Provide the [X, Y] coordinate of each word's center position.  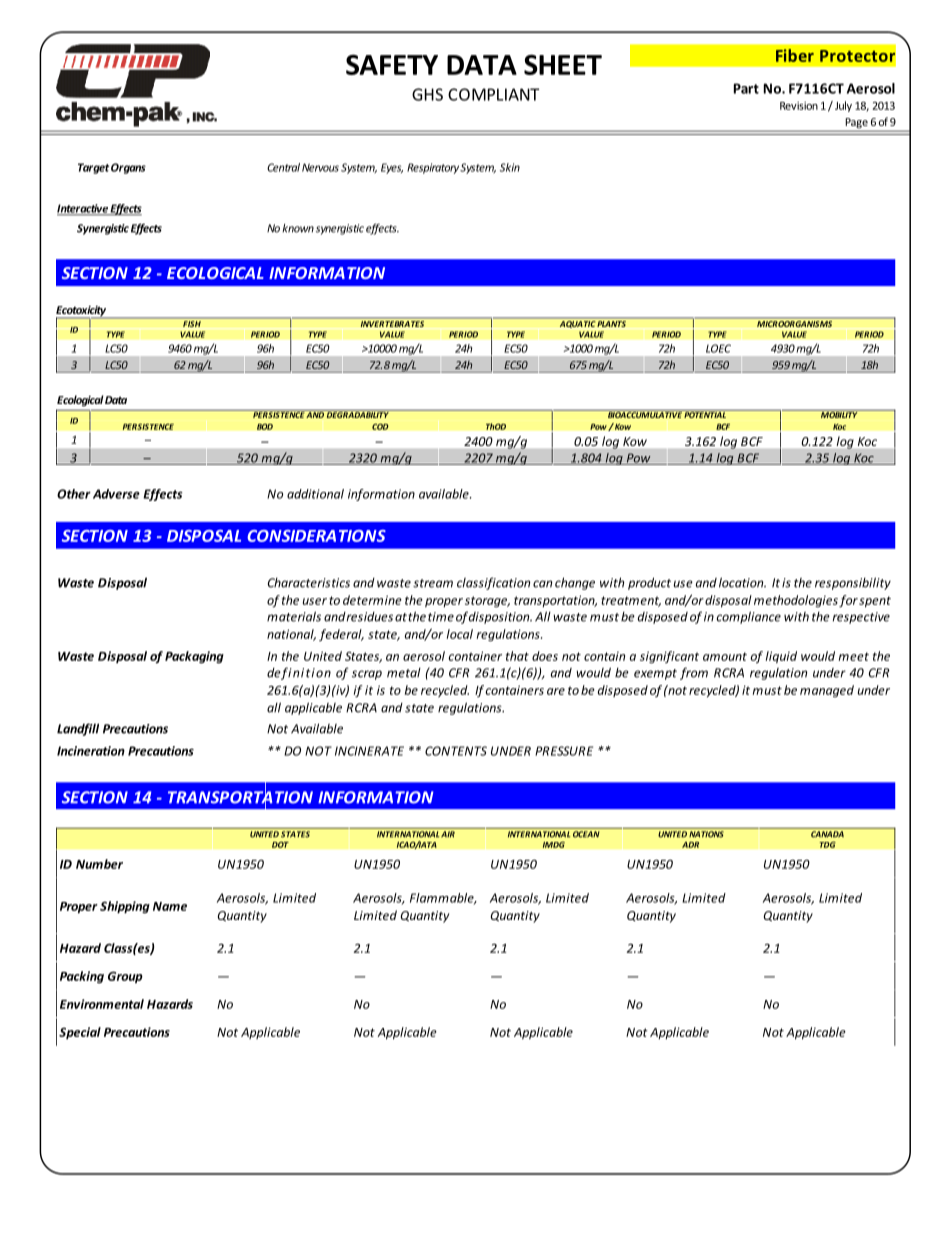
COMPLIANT [493, 94]
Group [125, 977]
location [742, 582]
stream [433, 583]
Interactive [83, 209]
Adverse [116, 494]
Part [746, 88]
